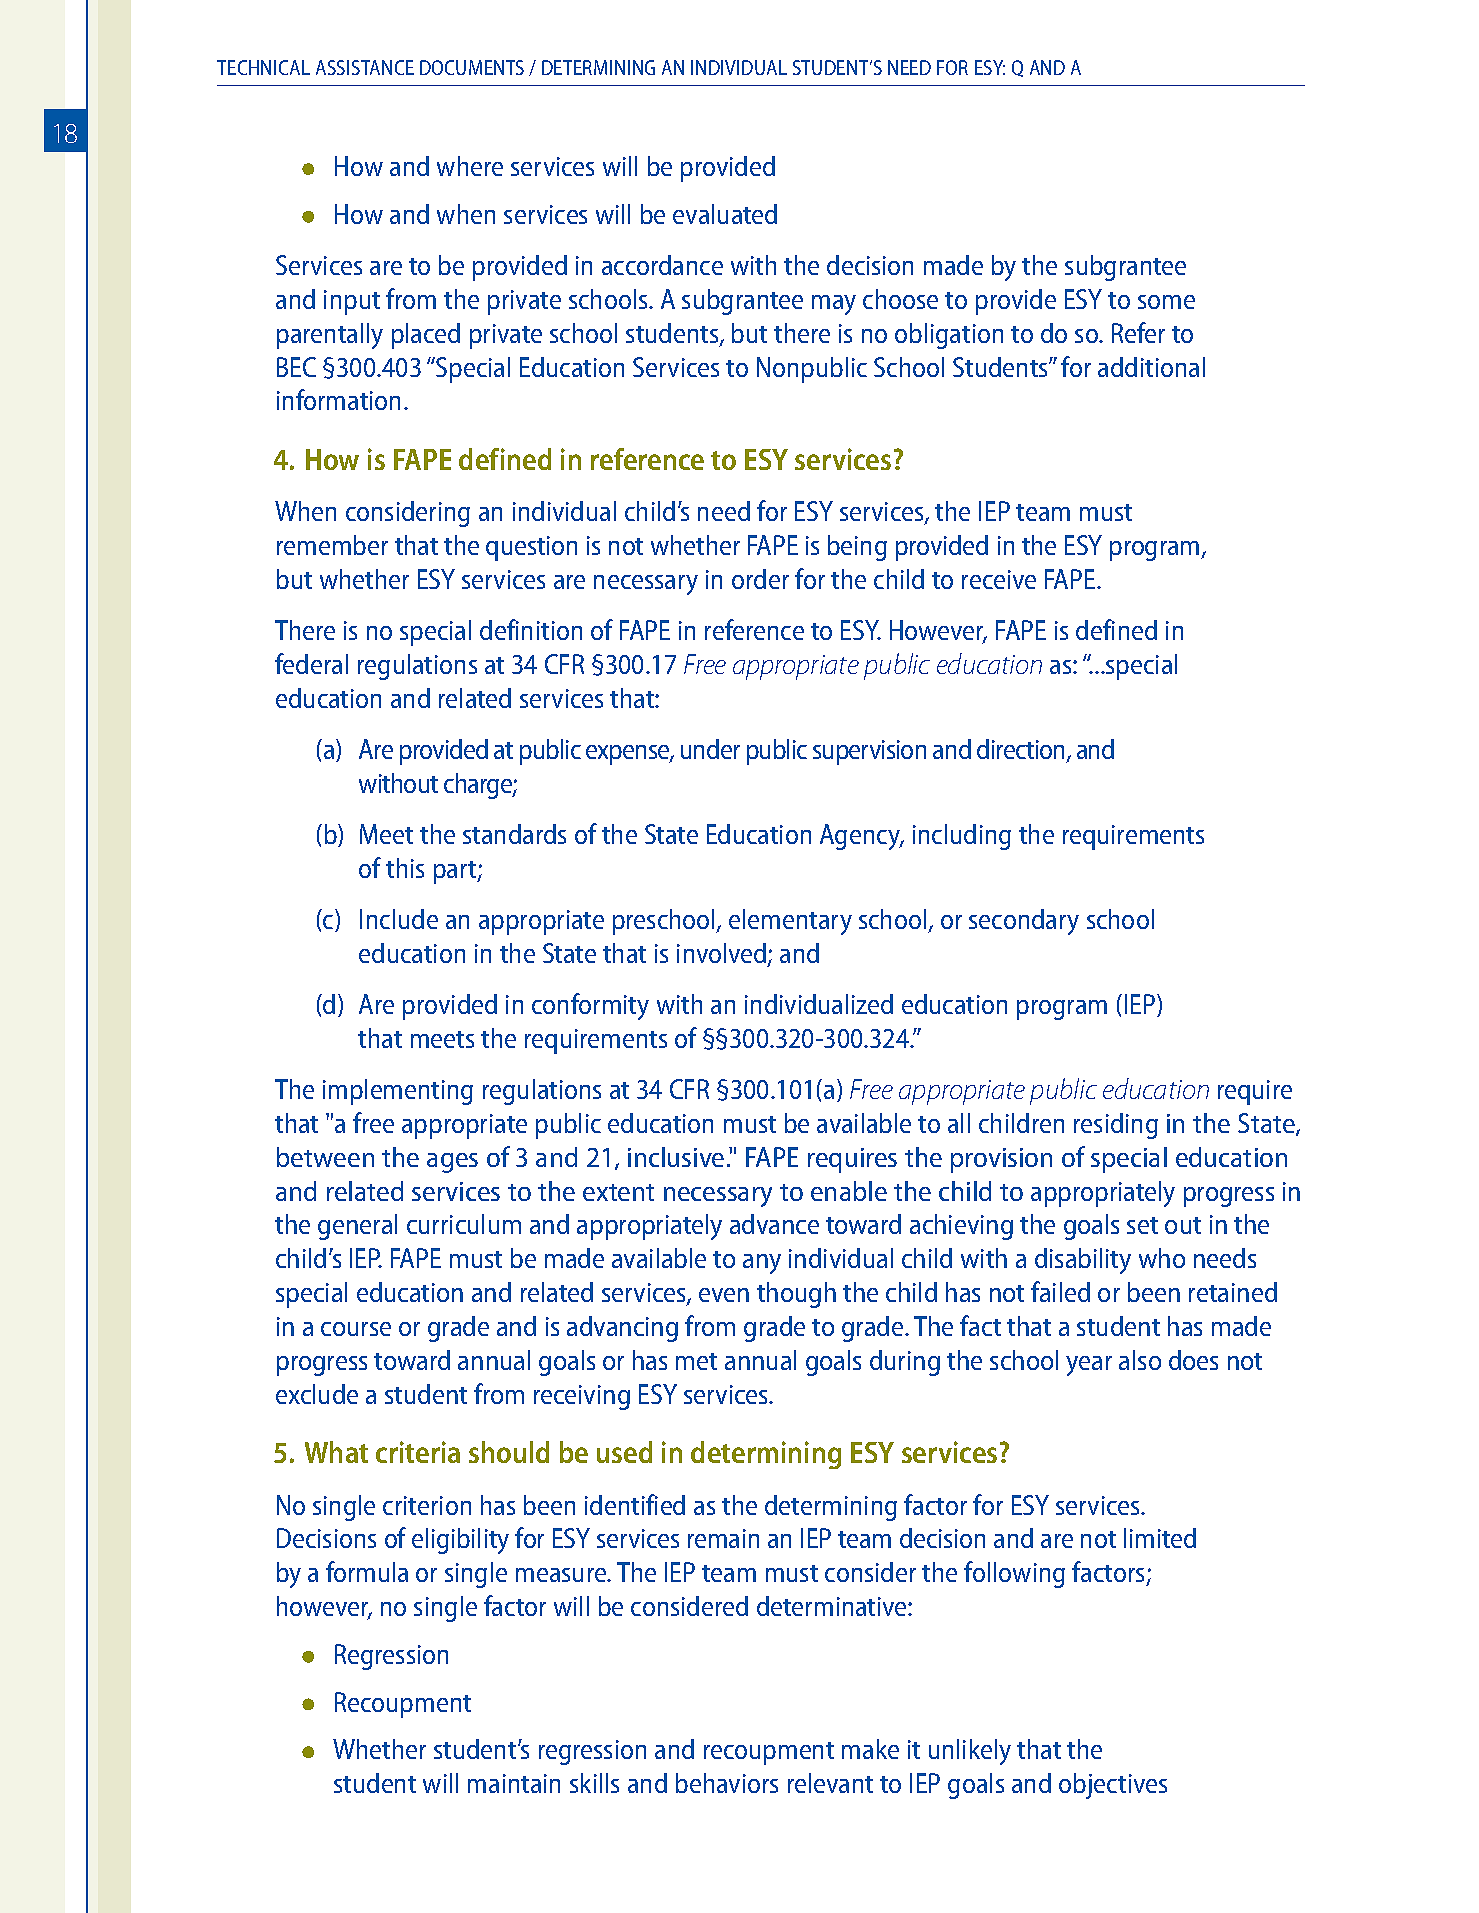 This page has width=1479, height=1913. What do you see at coordinates (399, 919) in the page?
I see `Include` at bounding box center [399, 919].
